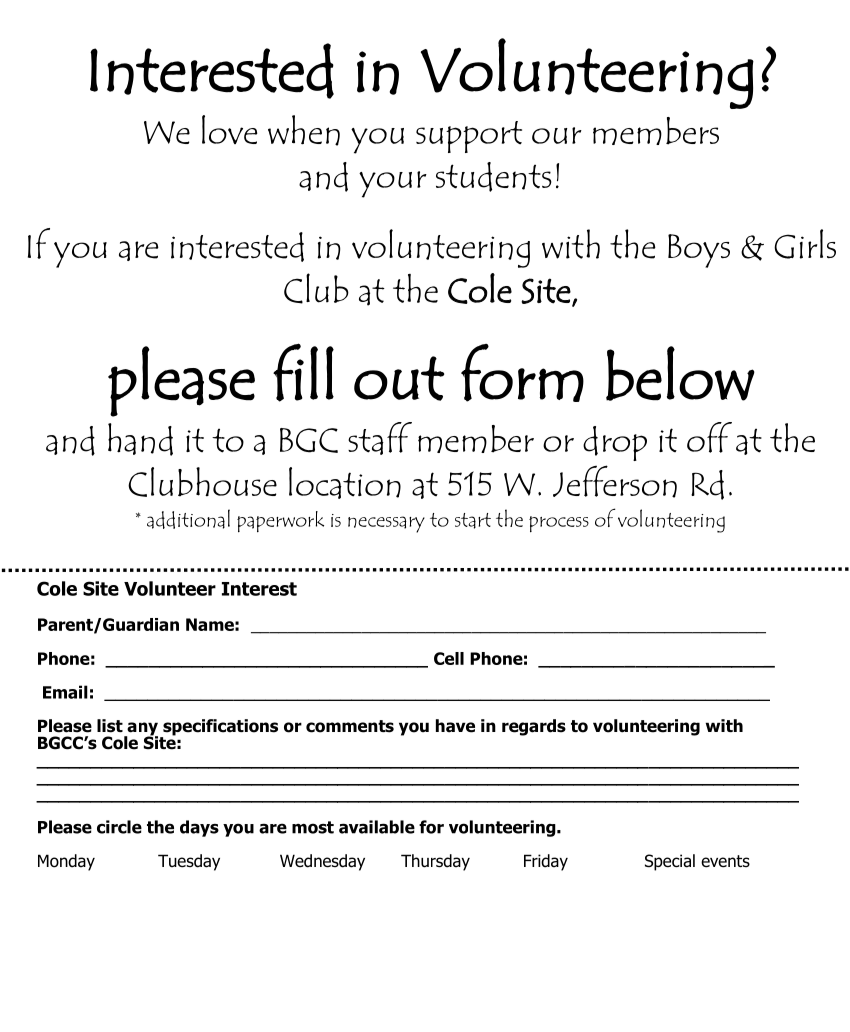 This screenshot has width=850, height=1032. Describe the element at coordinates (119, 827) in the screenshot. I see `circle` at that location.
